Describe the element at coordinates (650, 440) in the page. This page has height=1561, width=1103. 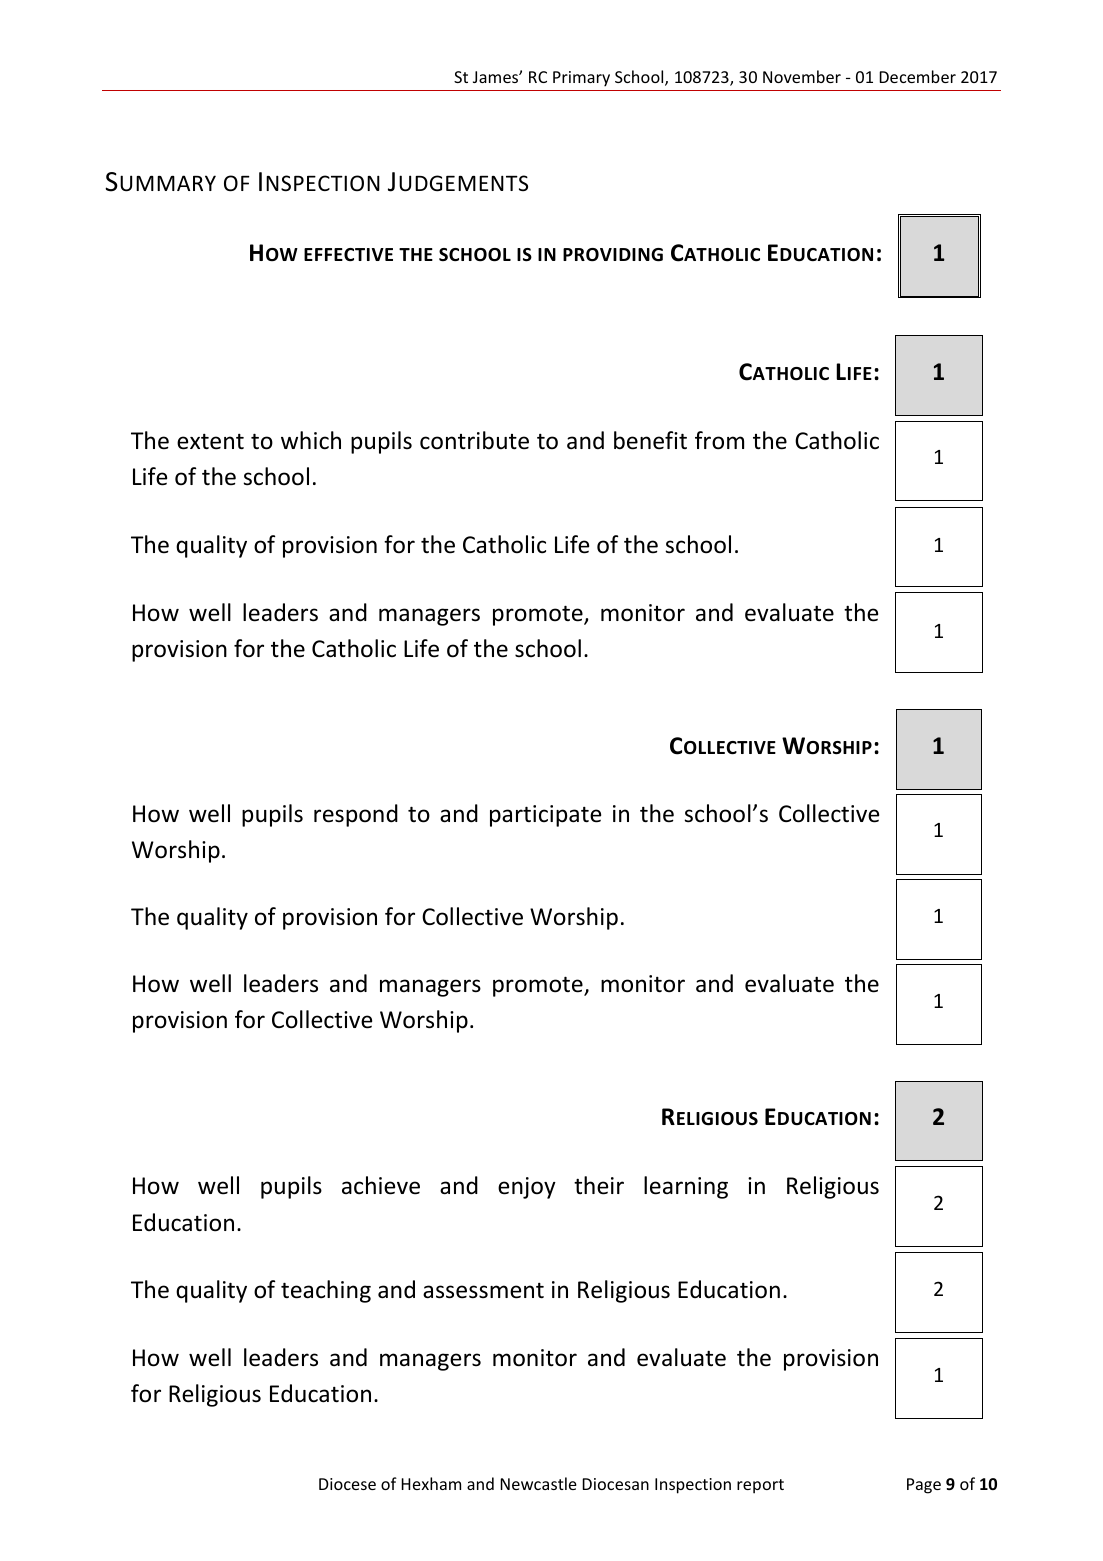
I see `benefit` at that location.
